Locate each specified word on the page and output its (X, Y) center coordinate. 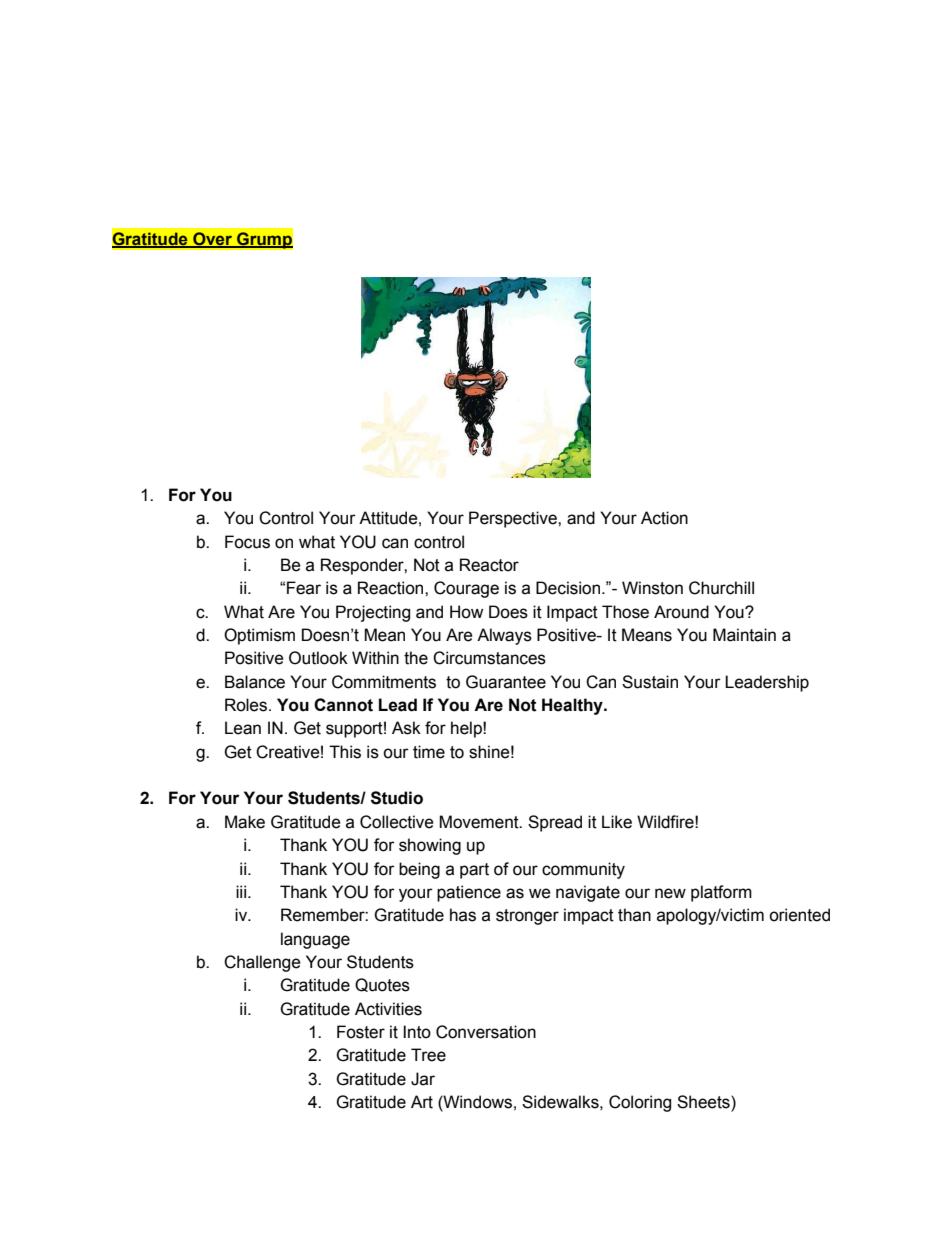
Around (681, 612)
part (474, 871)
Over (212, 240)
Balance (255, 682)
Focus (247, 542)
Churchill (721, 588)
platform (721, 893)
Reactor (489, 565)
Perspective (514, 519)
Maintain (744, 635)
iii (242, 891)
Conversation (486, 1032)
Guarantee (506, 682)
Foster (361, 1032)
